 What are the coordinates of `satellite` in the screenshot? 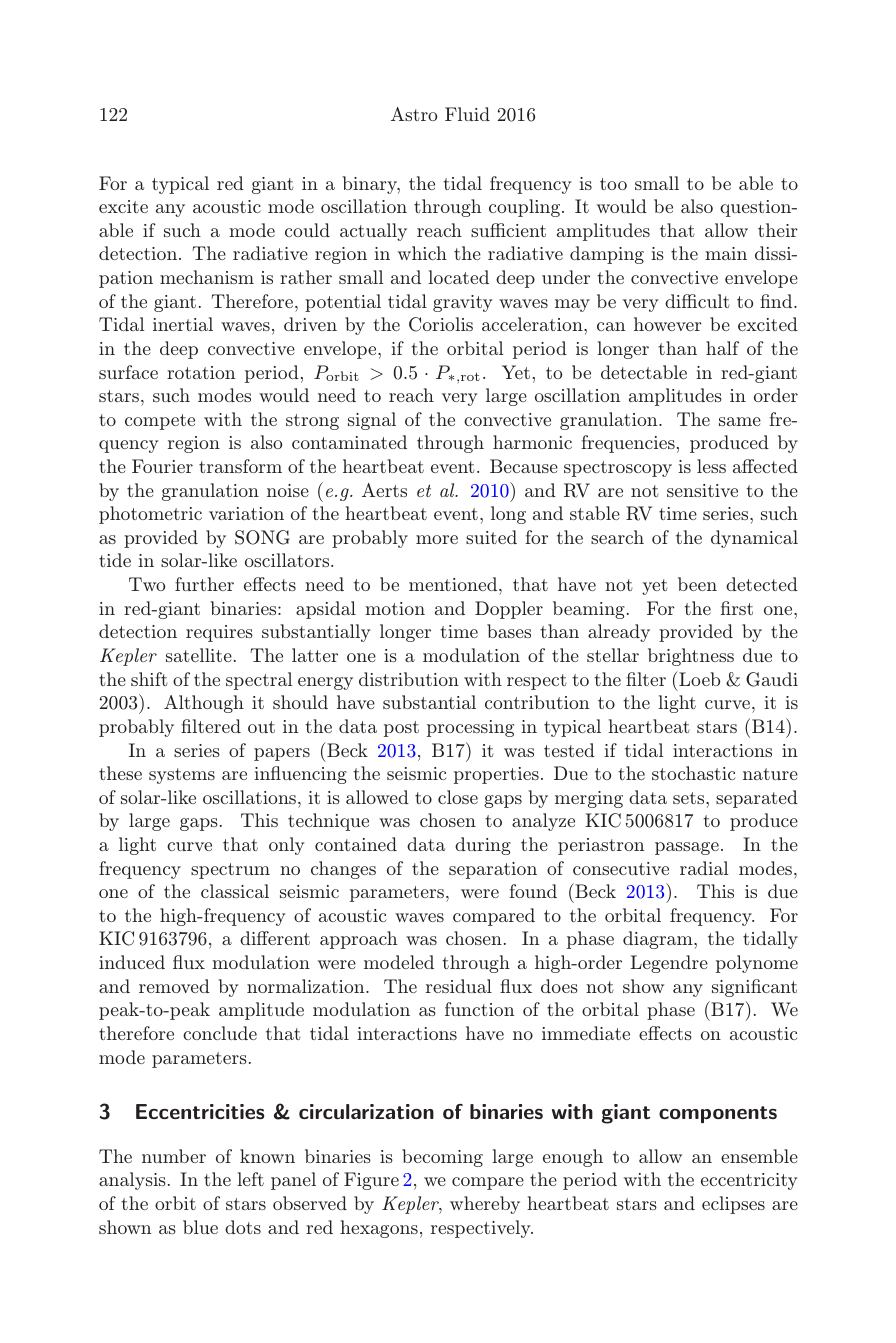 It's located at (199, 655).
